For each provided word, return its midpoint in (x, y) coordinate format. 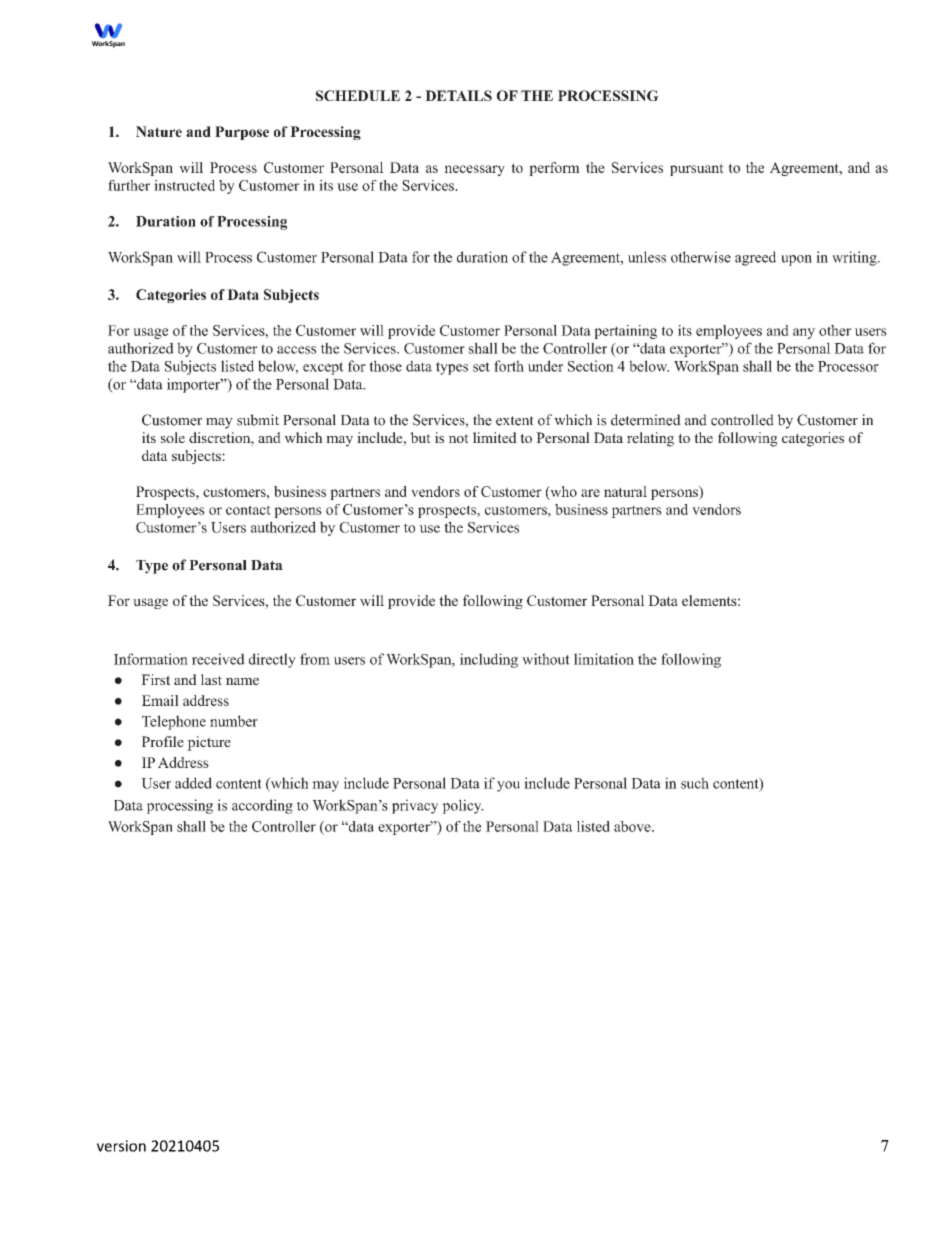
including (489, 660)
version (121, 1146)
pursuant (697, 169)
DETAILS (458, 95)
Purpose (242, 133)
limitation (604, 659)
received (218, 659)
